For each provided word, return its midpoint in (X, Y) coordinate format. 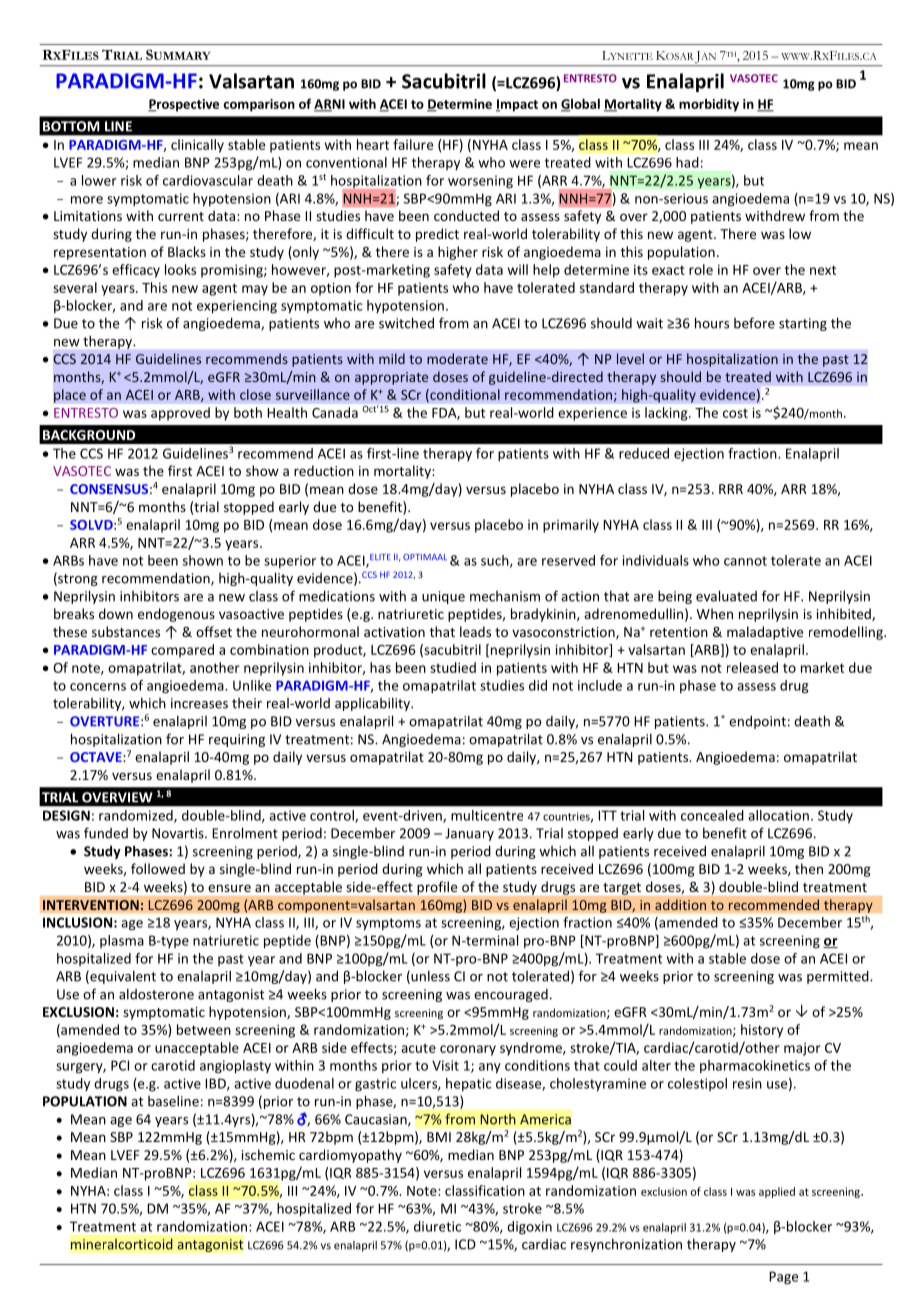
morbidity (709, 105)
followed (158, 868)
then (809, 868)
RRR (731, 489)
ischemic (268, 1154)
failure (413, 144)
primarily (571, 526)
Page (783, 1278)
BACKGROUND (89, 435)
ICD (465, 1244)
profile (437, 888)
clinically (197, 146)
